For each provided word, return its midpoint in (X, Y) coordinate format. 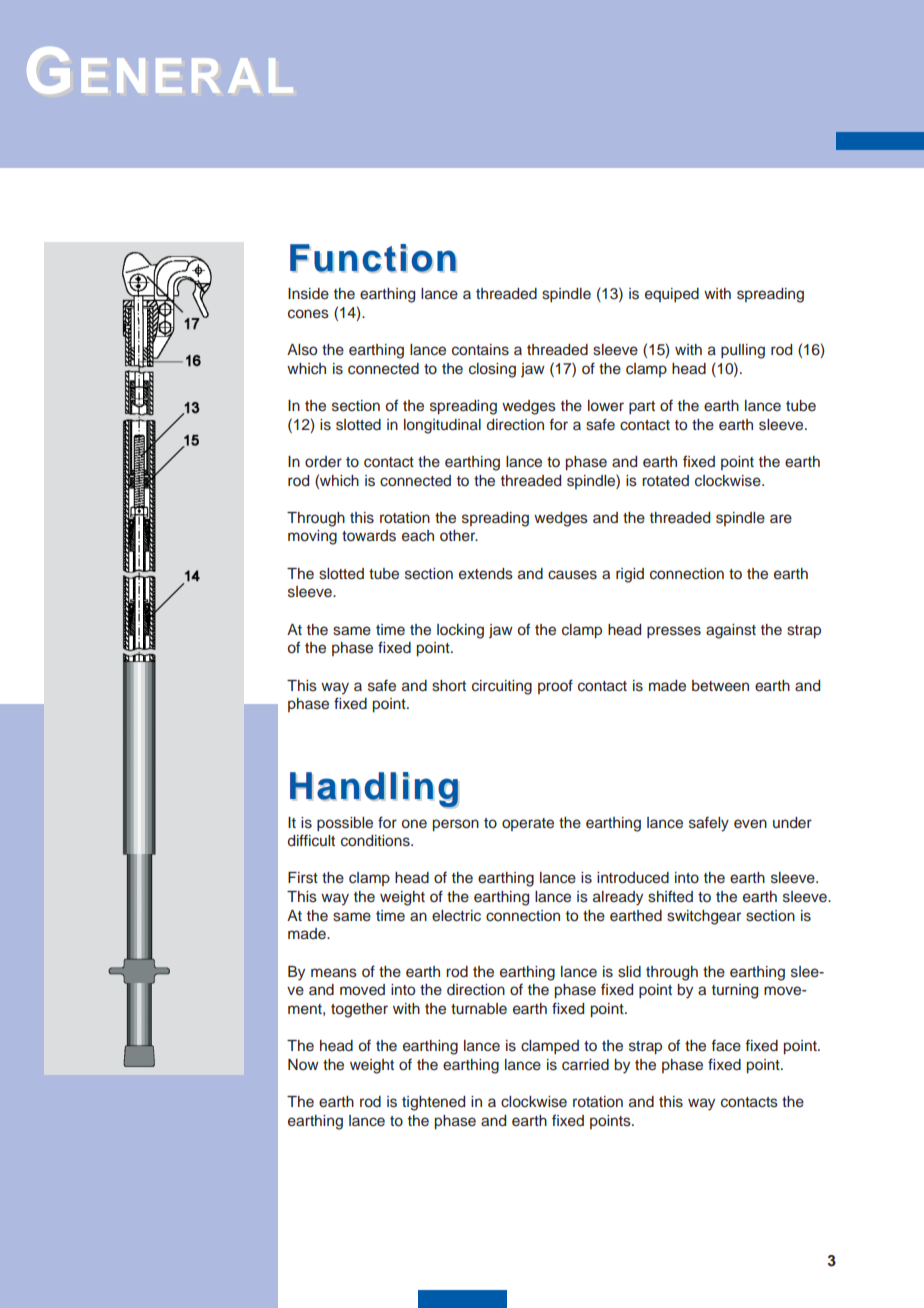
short (449, 686)
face (726, 1045)
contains (480, 350)
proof (555, 686)
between (720, 686)
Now (303, 1064)
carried (585, 1065)
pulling (743, 351)
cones (308, 314)
